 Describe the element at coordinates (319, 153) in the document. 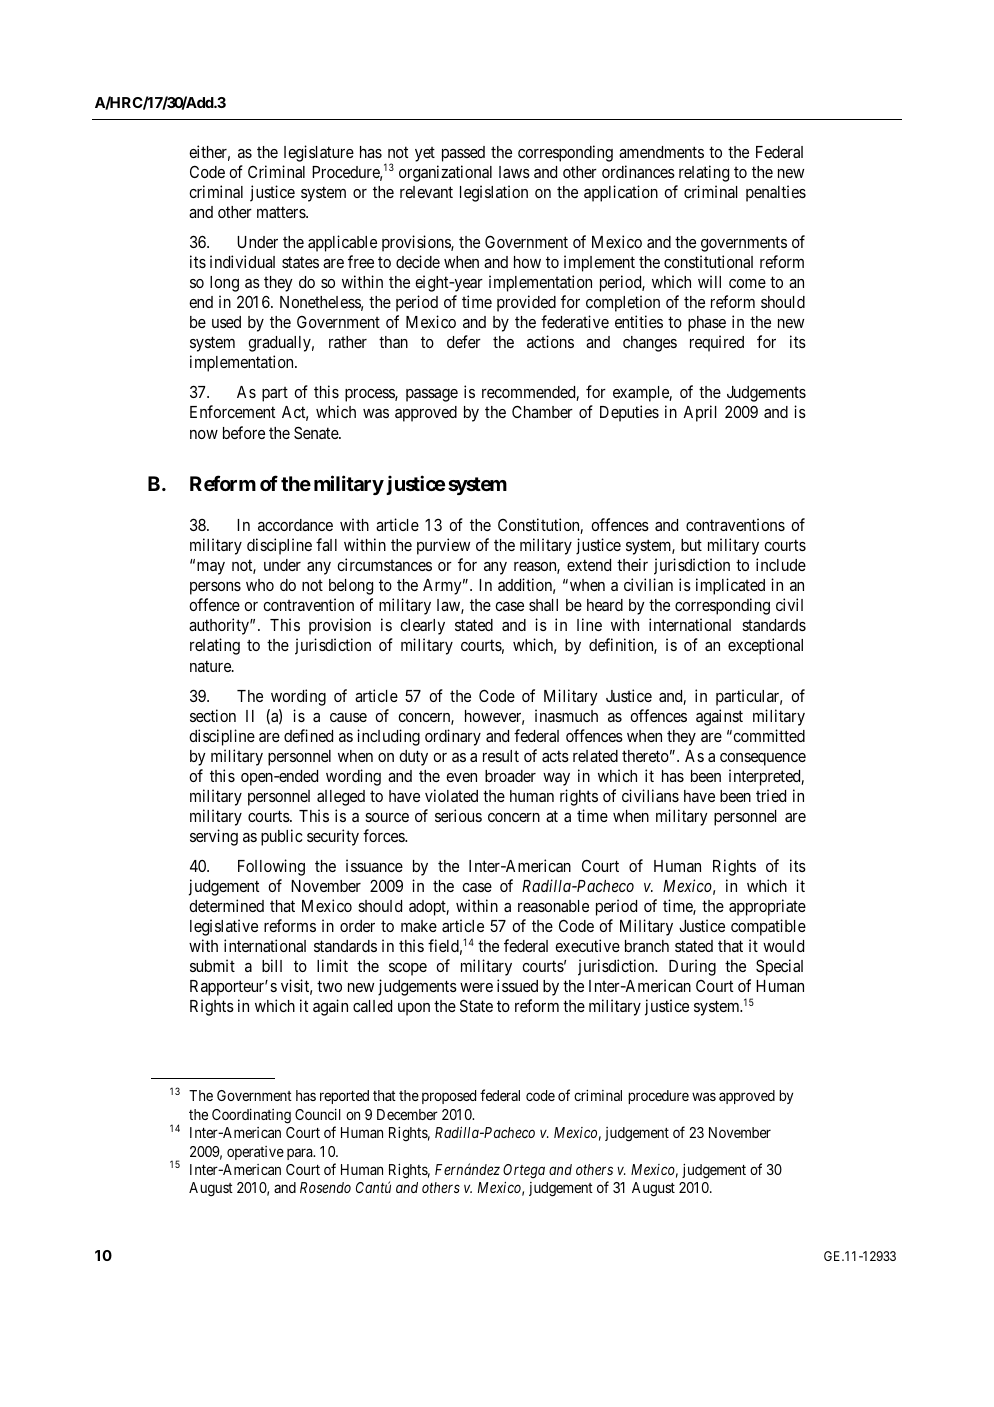

I see `legislature` at that location.
